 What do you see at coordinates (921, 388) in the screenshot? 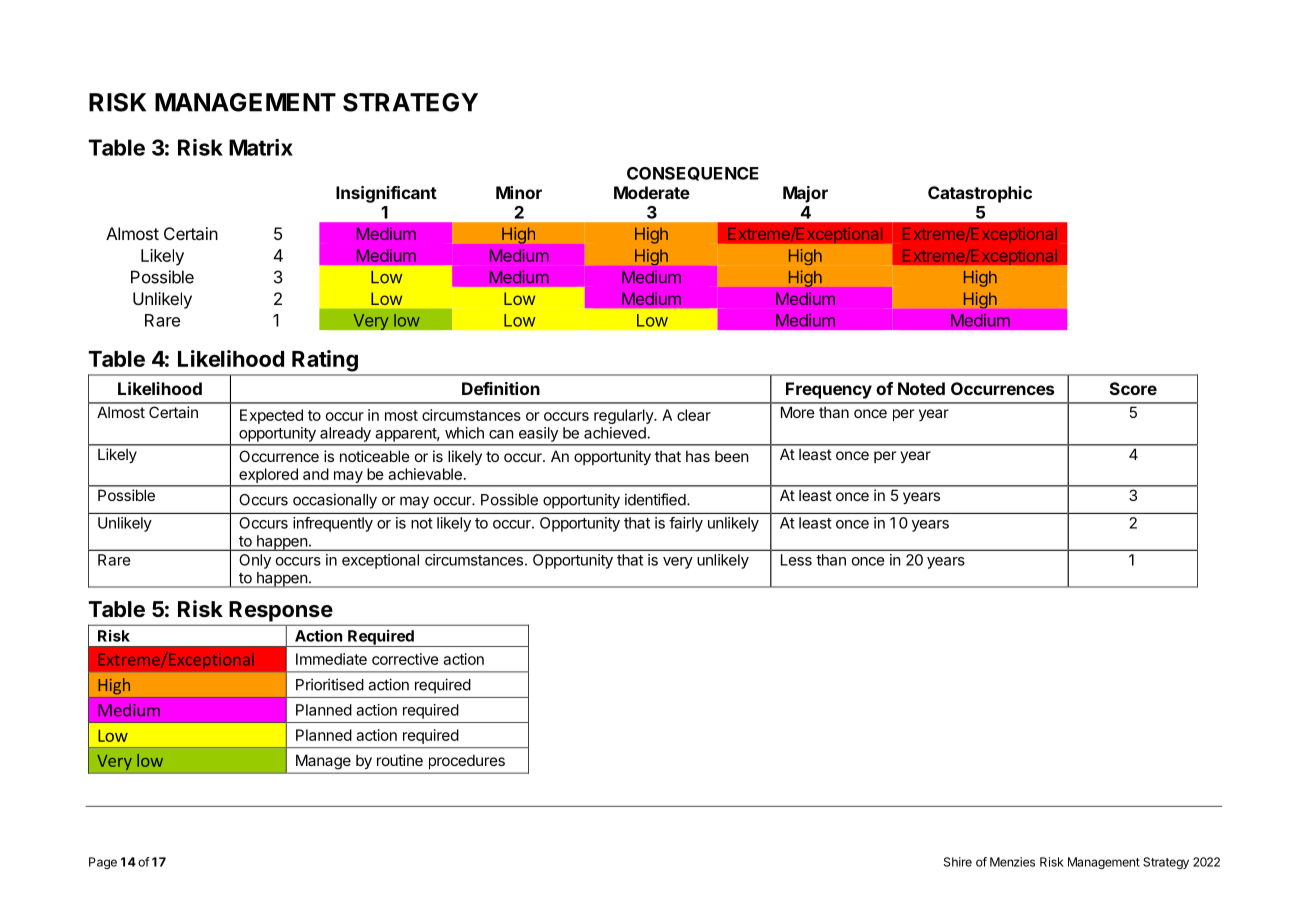
I see `Noted` at bounding box center [921, 388].
